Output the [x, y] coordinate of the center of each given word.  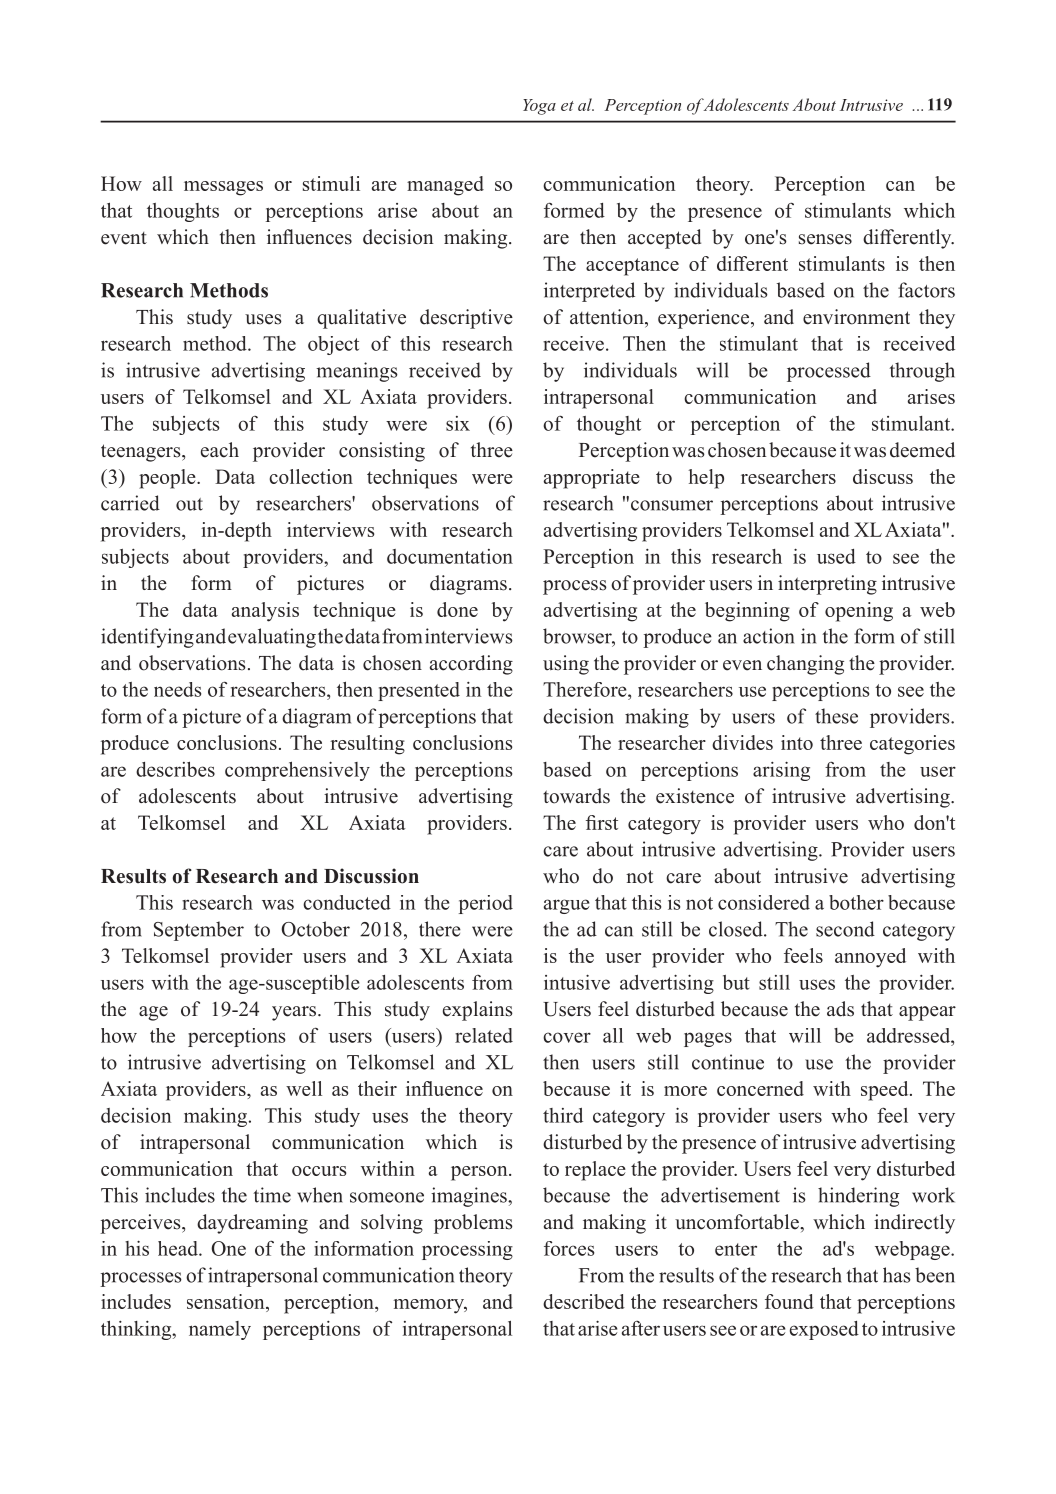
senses [825, 239]
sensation [227, 1303]
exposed [824, 1330]
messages [223, 188]
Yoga [539, 107]
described [584, 1301]
